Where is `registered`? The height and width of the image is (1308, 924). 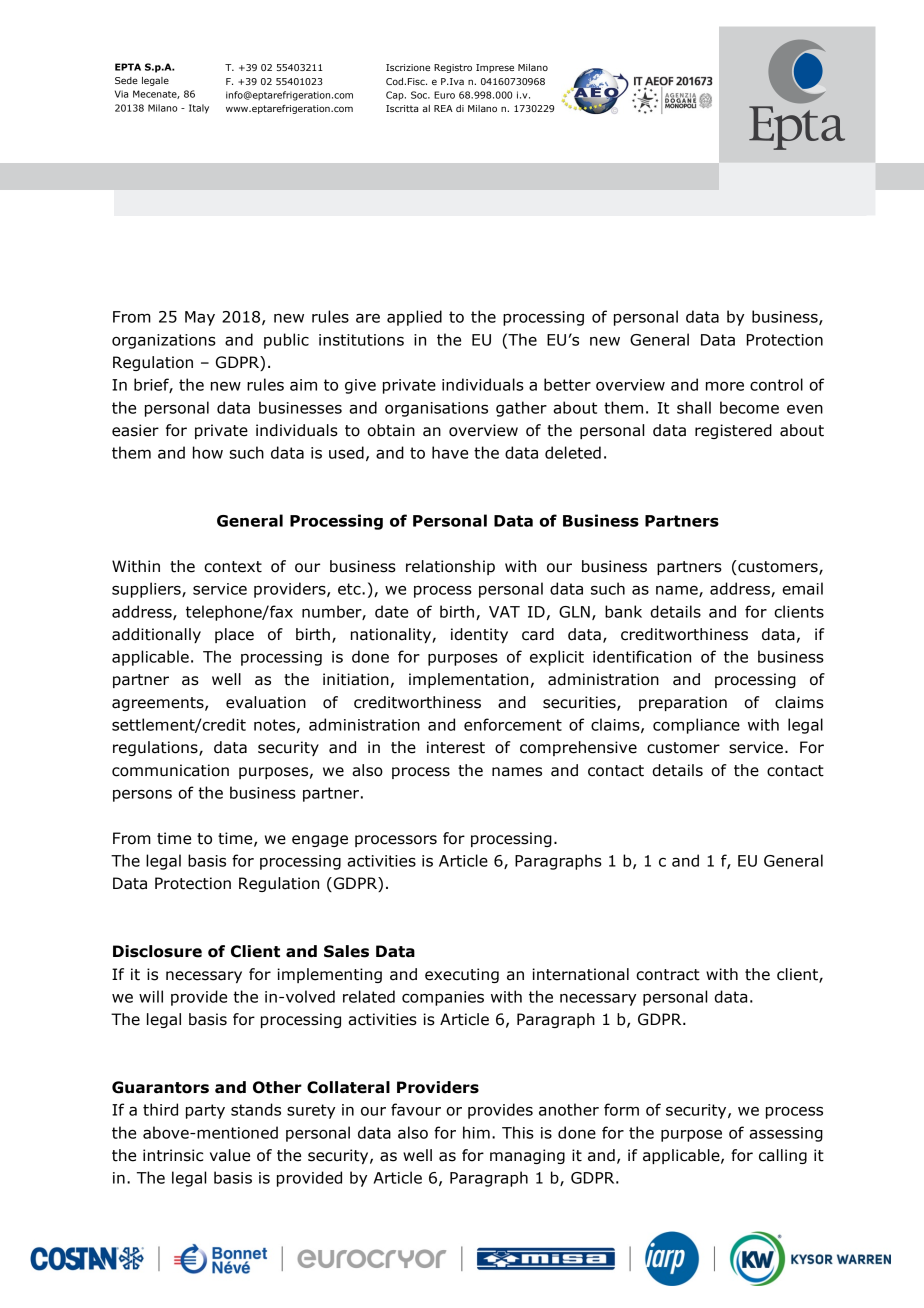
registered is located at coordinates (733, 431).
